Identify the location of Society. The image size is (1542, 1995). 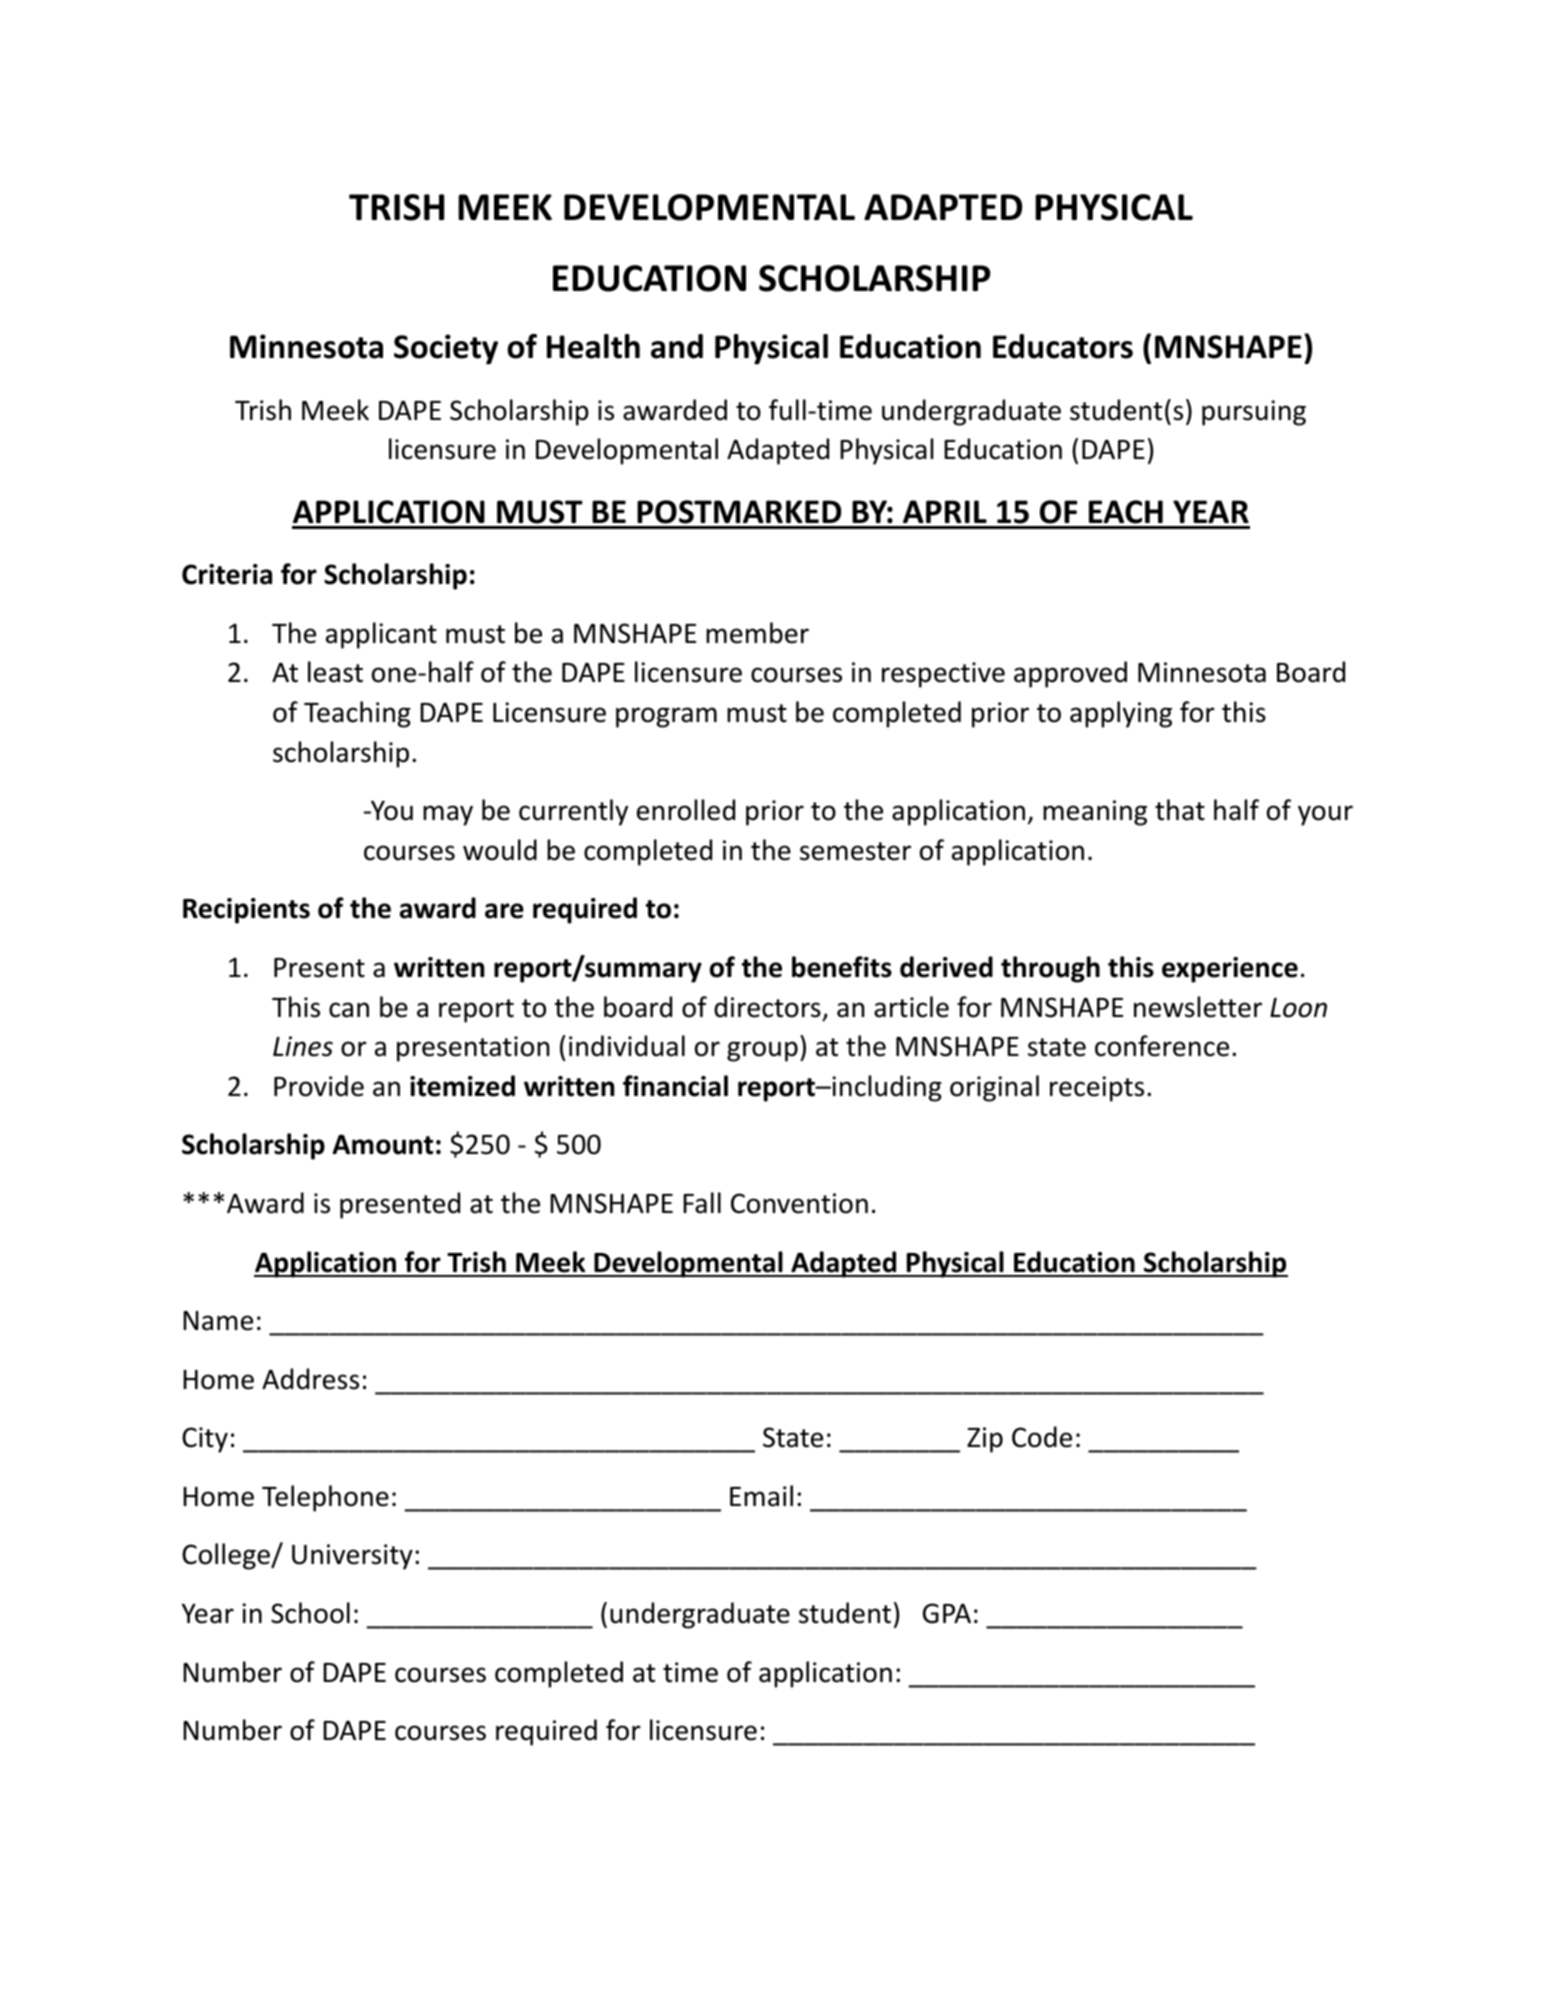
(446, 349).
